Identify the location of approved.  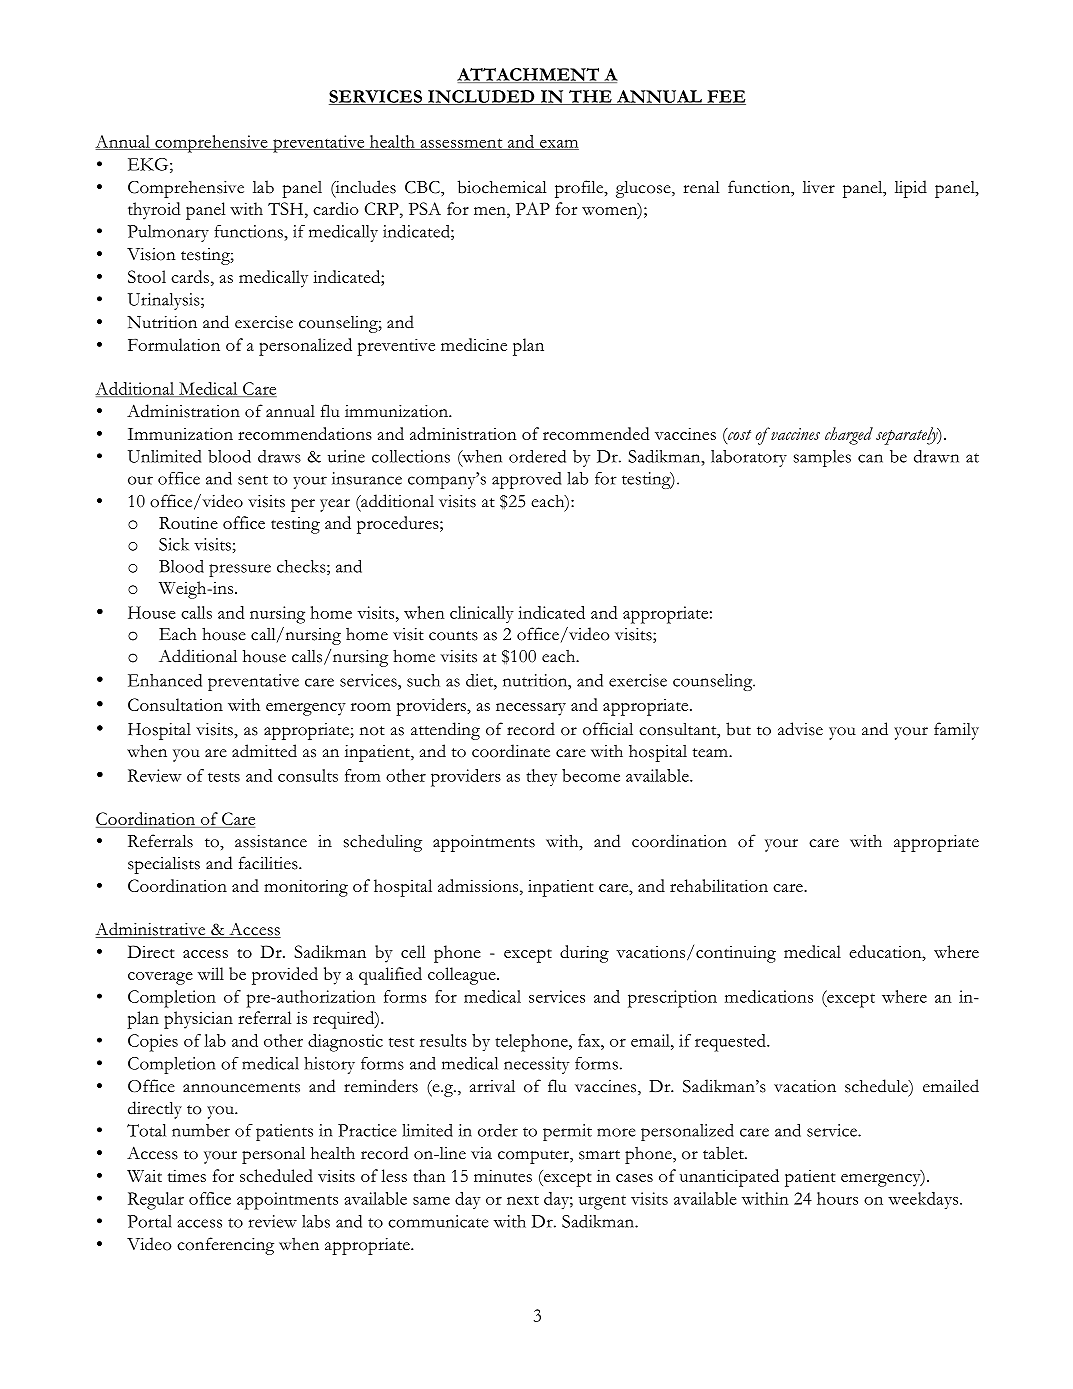
(526, 480).
